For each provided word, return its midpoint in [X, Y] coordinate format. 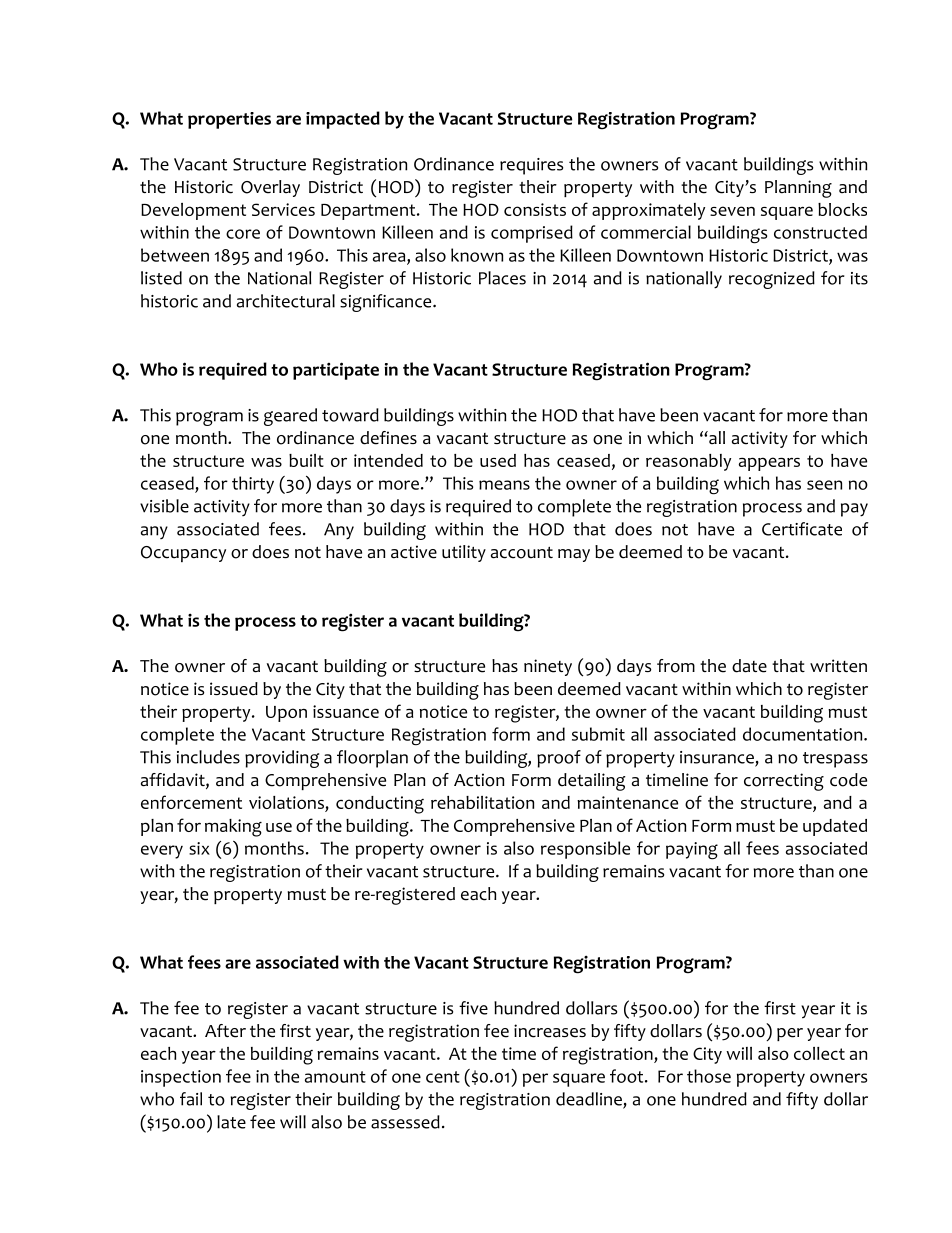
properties [229, 120]
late [231, 1122]
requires [531, 166]
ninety [548, 667]
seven [732, 211]
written [838, 666]
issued [234, 689]
